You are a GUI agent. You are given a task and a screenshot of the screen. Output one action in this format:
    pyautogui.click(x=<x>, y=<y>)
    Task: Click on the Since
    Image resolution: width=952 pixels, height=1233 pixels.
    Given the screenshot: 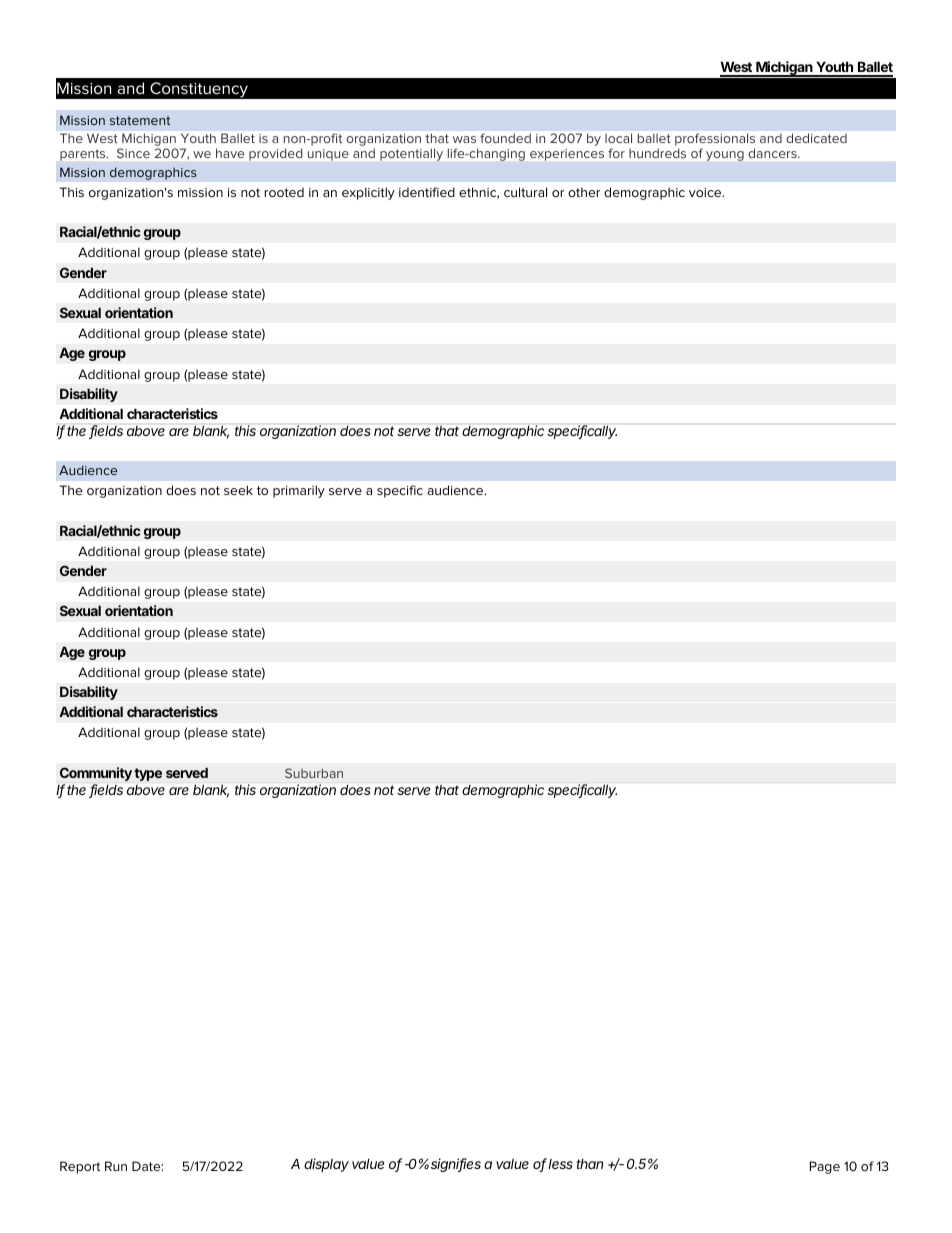 What is the action you would take?
    pyautogui.click(x=133, y=153)
